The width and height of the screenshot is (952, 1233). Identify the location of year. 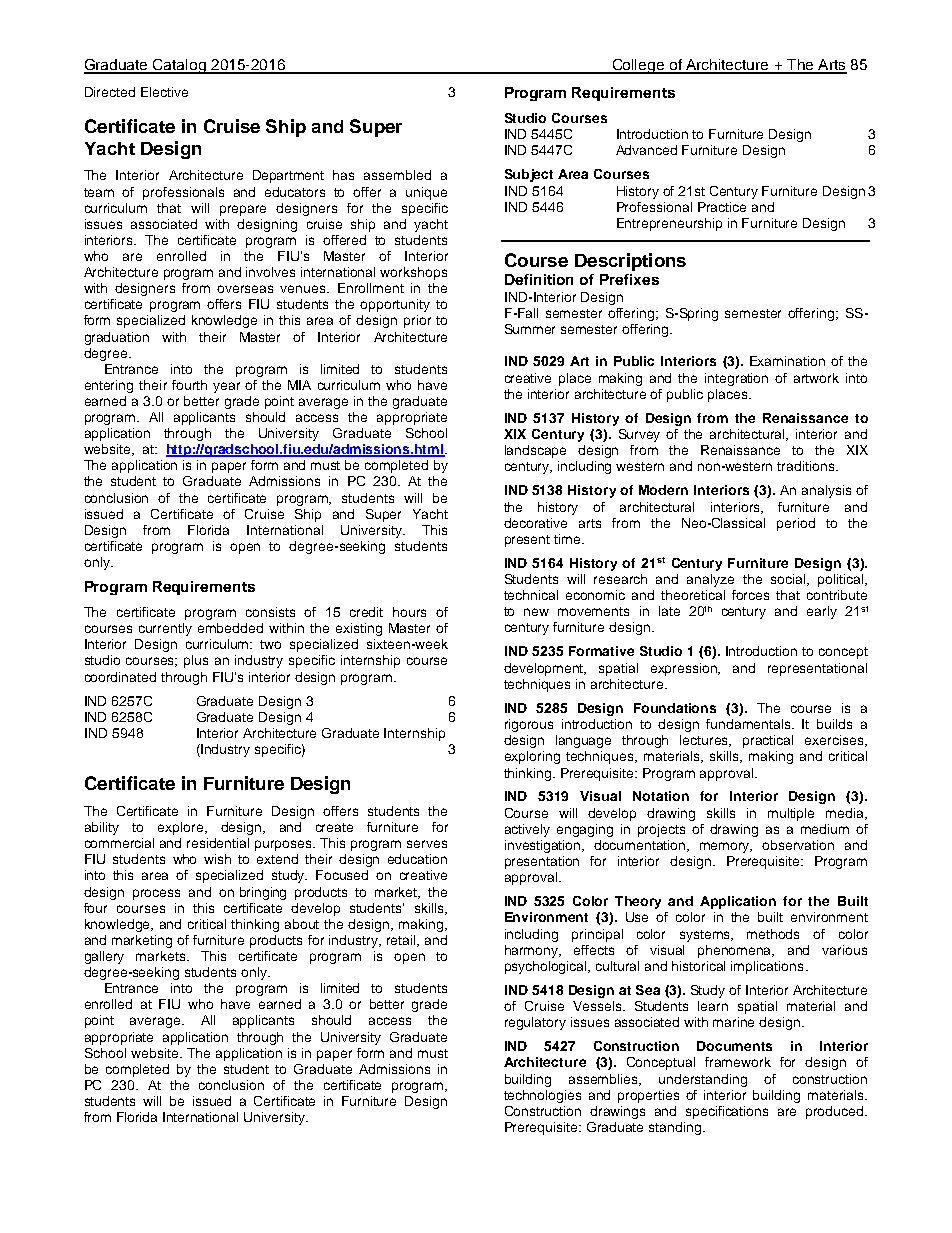
(226, 387).
